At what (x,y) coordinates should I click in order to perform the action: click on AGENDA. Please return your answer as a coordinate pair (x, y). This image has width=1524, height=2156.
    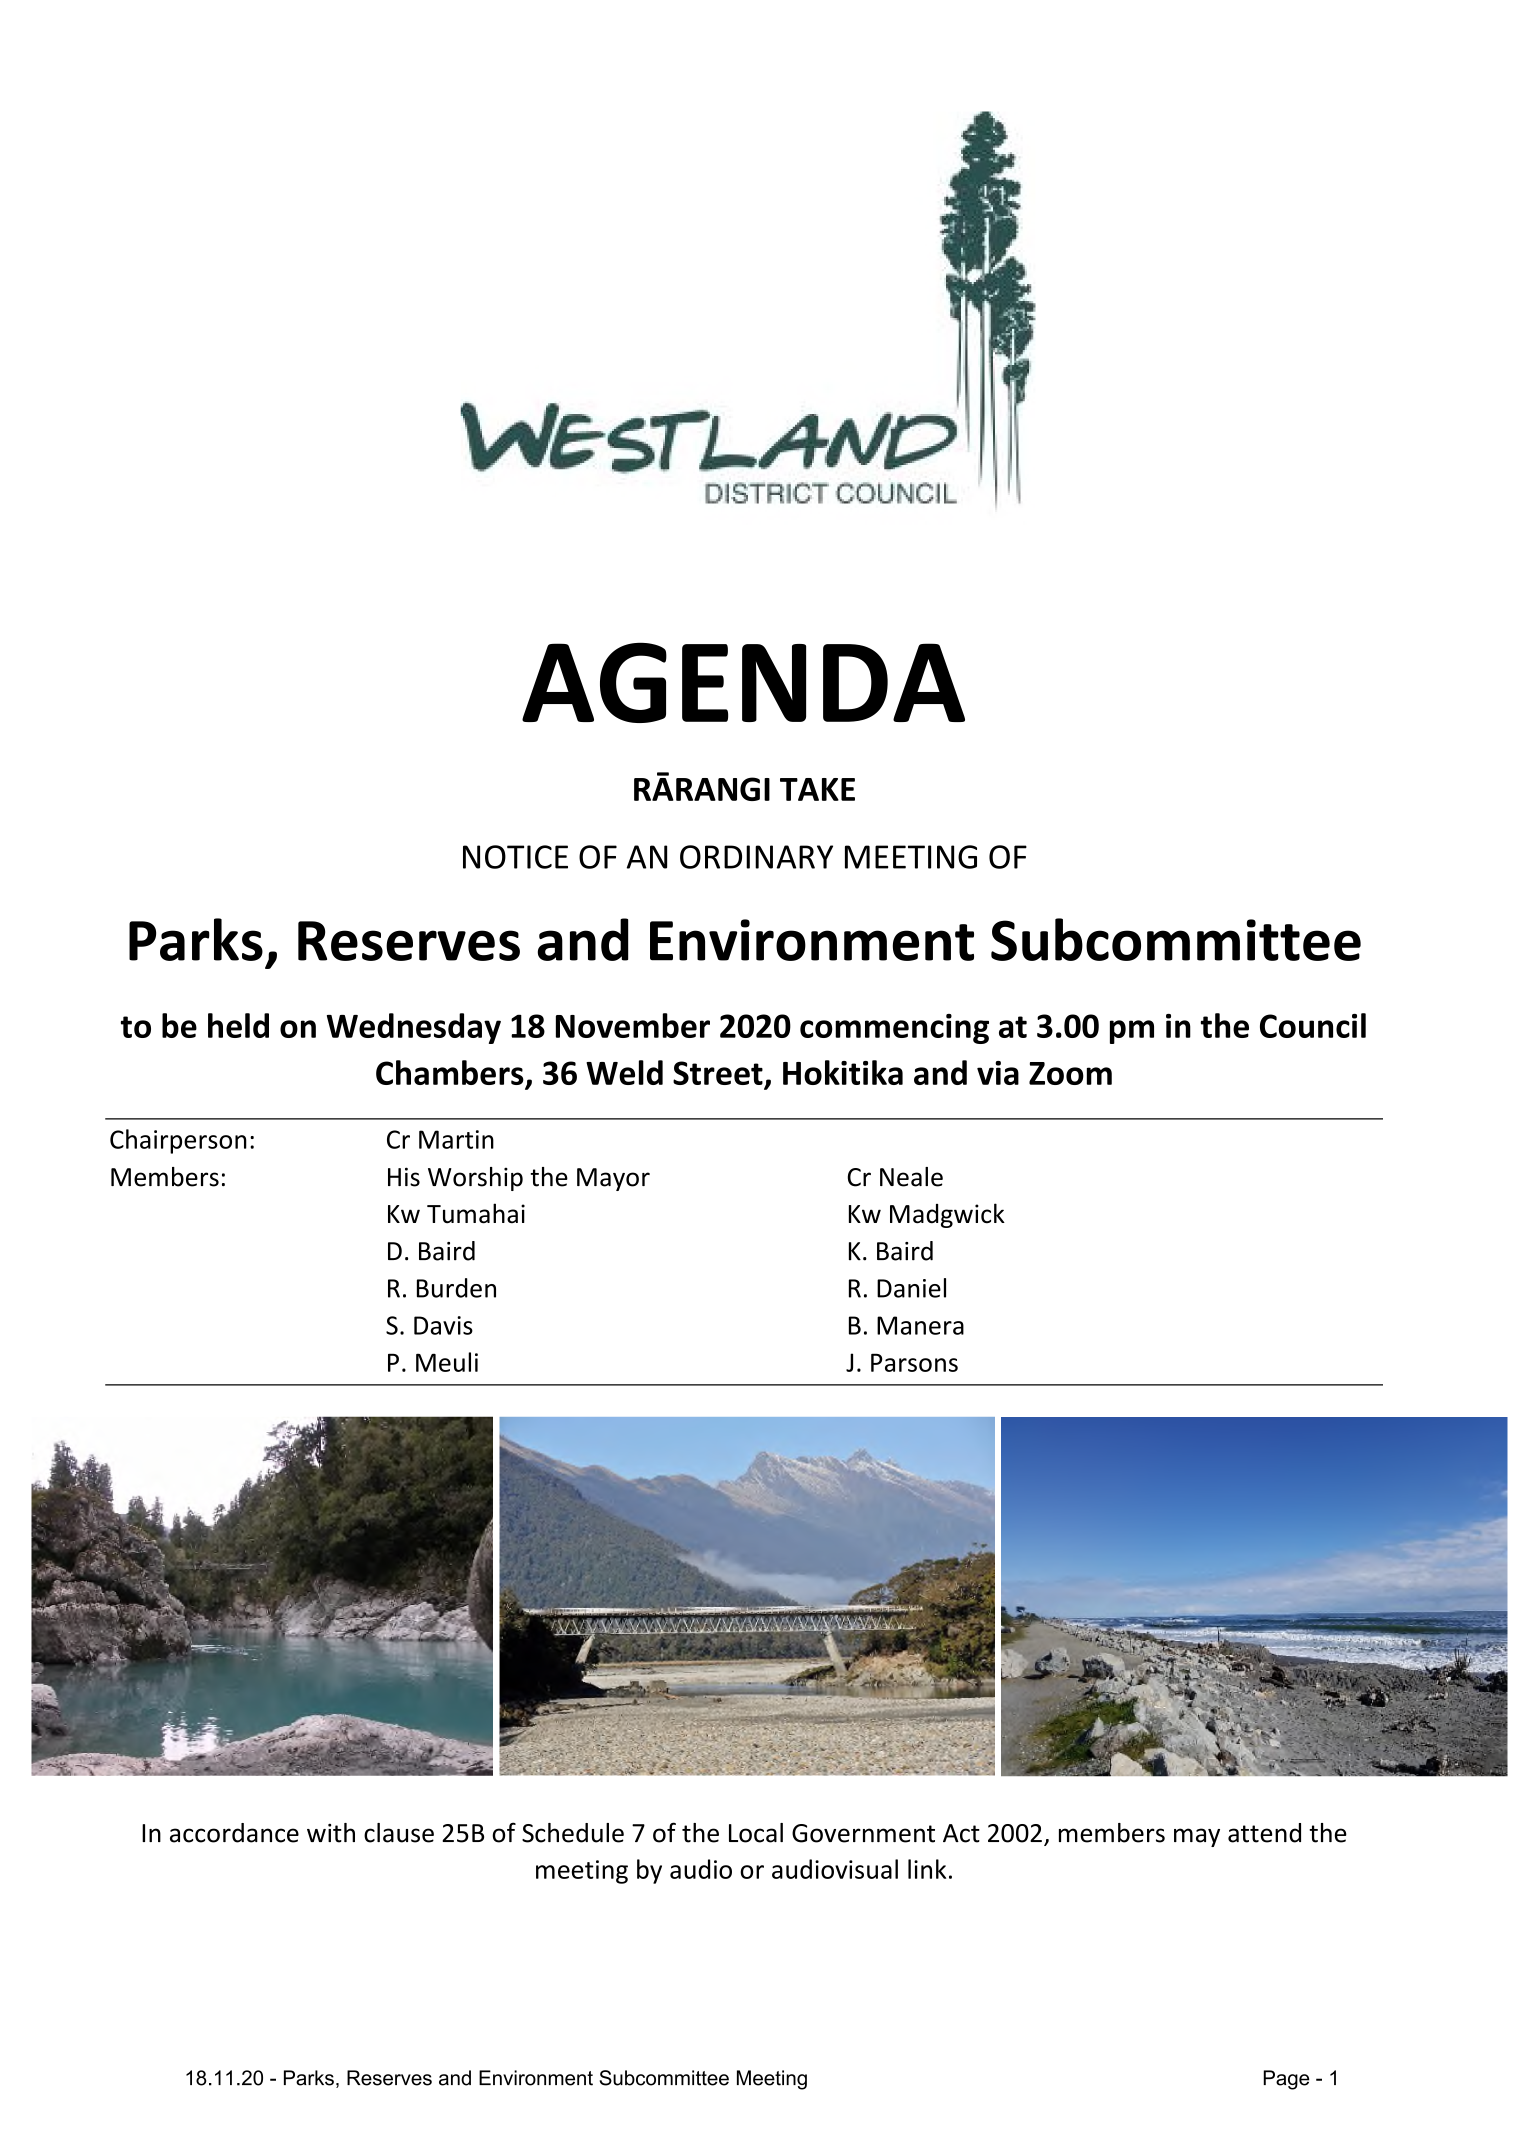
    Looking at the image, I should click on (743, 682).
